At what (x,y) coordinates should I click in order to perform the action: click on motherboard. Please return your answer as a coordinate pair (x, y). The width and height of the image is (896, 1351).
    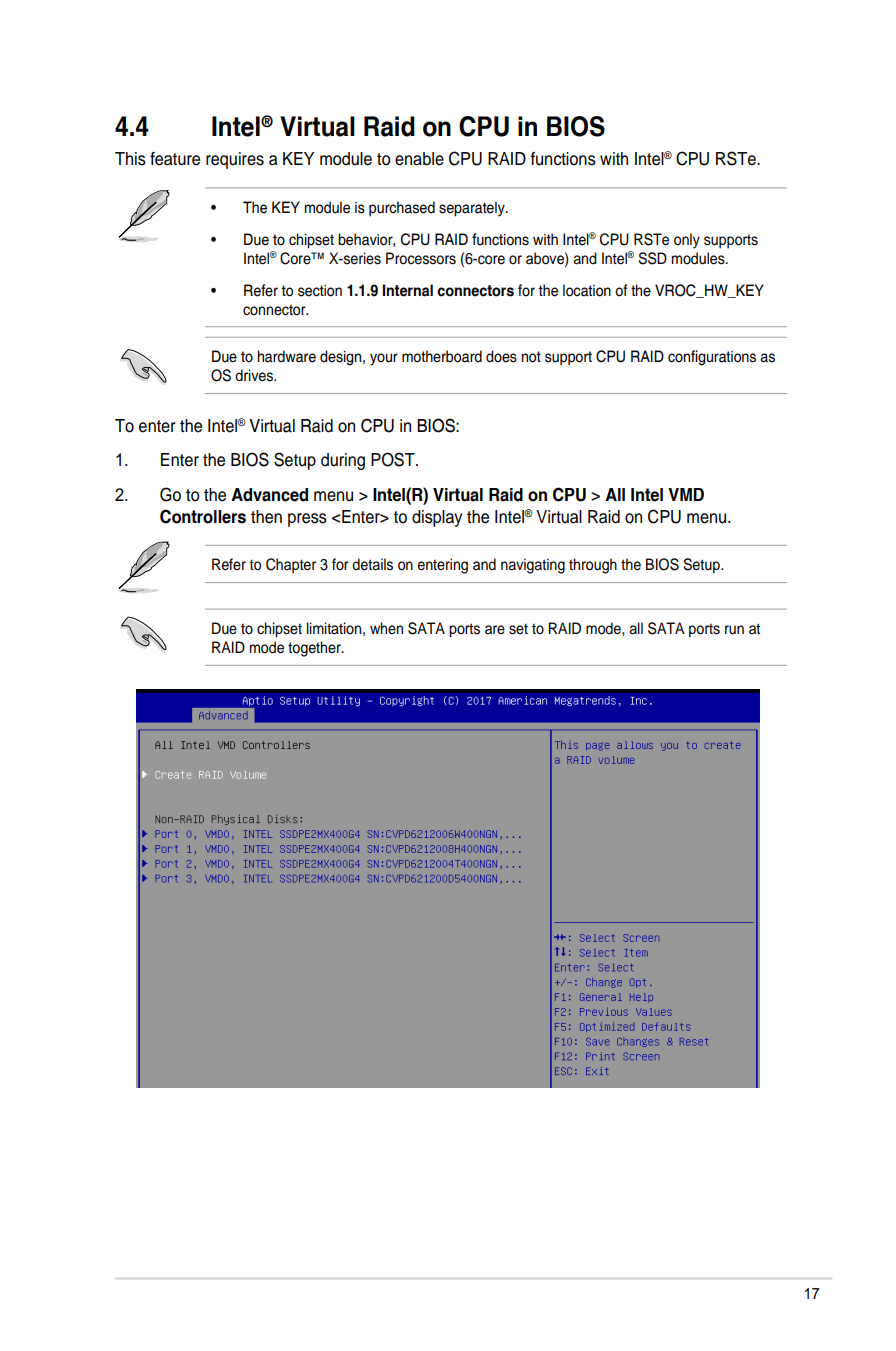
    Looking at the image, I should click on (442, 356).
